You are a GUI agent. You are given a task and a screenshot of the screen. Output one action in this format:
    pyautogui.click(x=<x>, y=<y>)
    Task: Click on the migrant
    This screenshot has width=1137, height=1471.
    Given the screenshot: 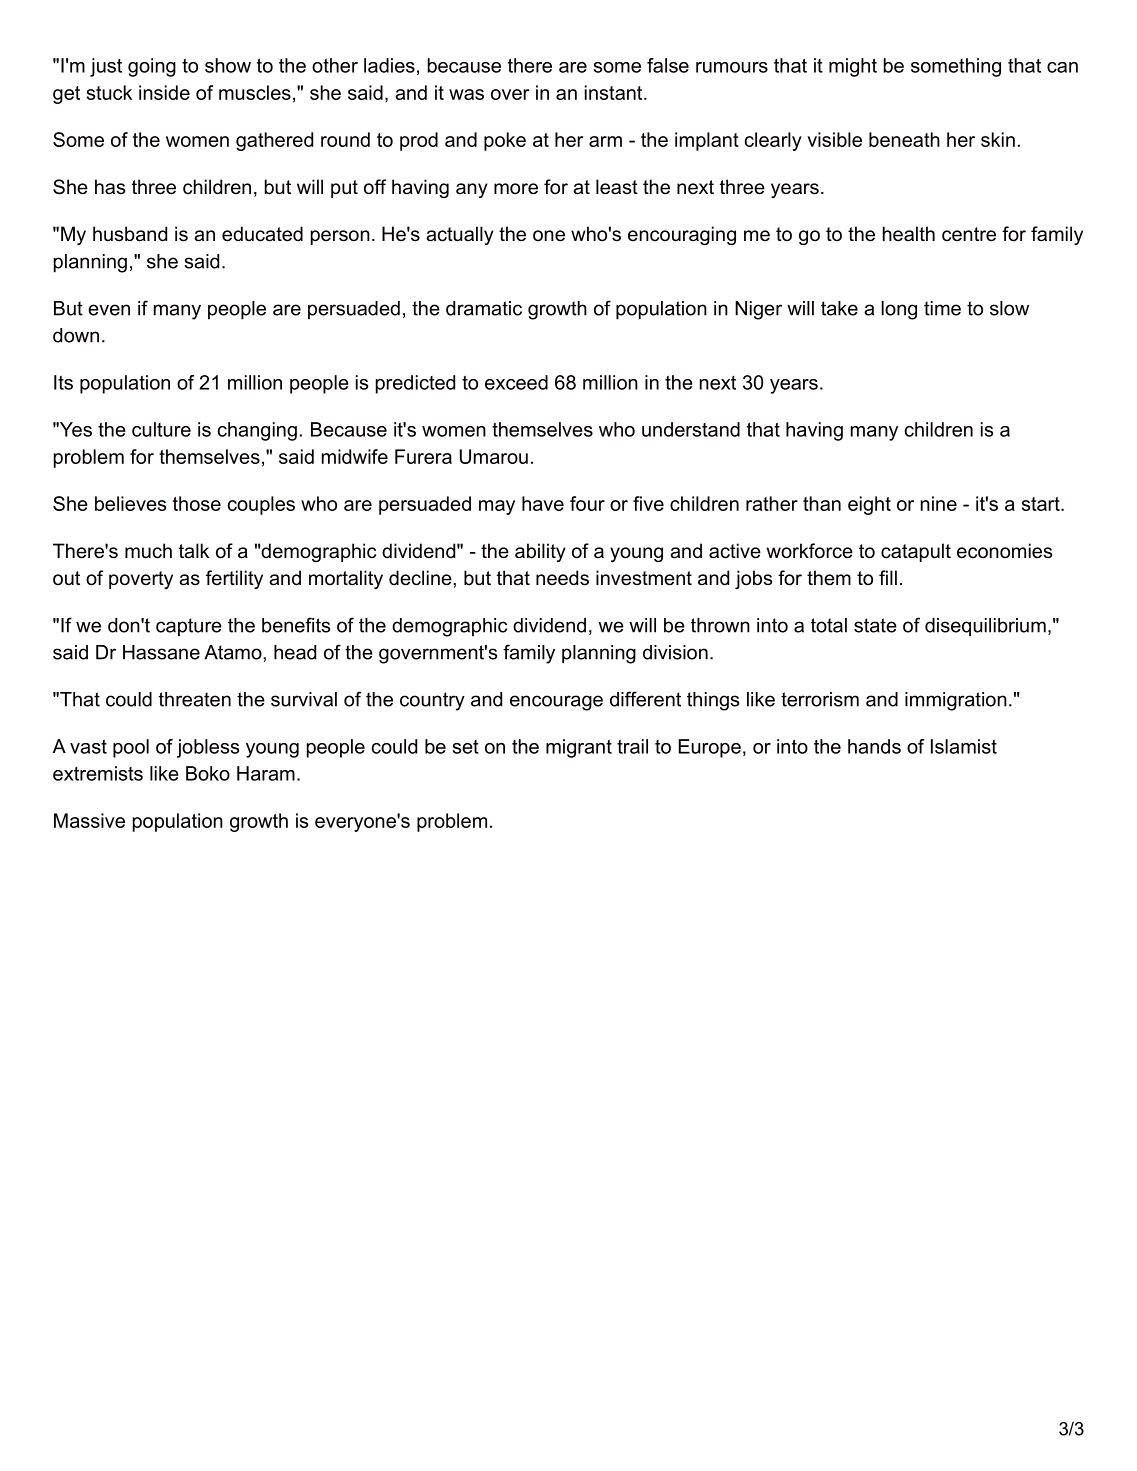 What is the action you would take?
    pyautogui.click(x=579, y=748)
